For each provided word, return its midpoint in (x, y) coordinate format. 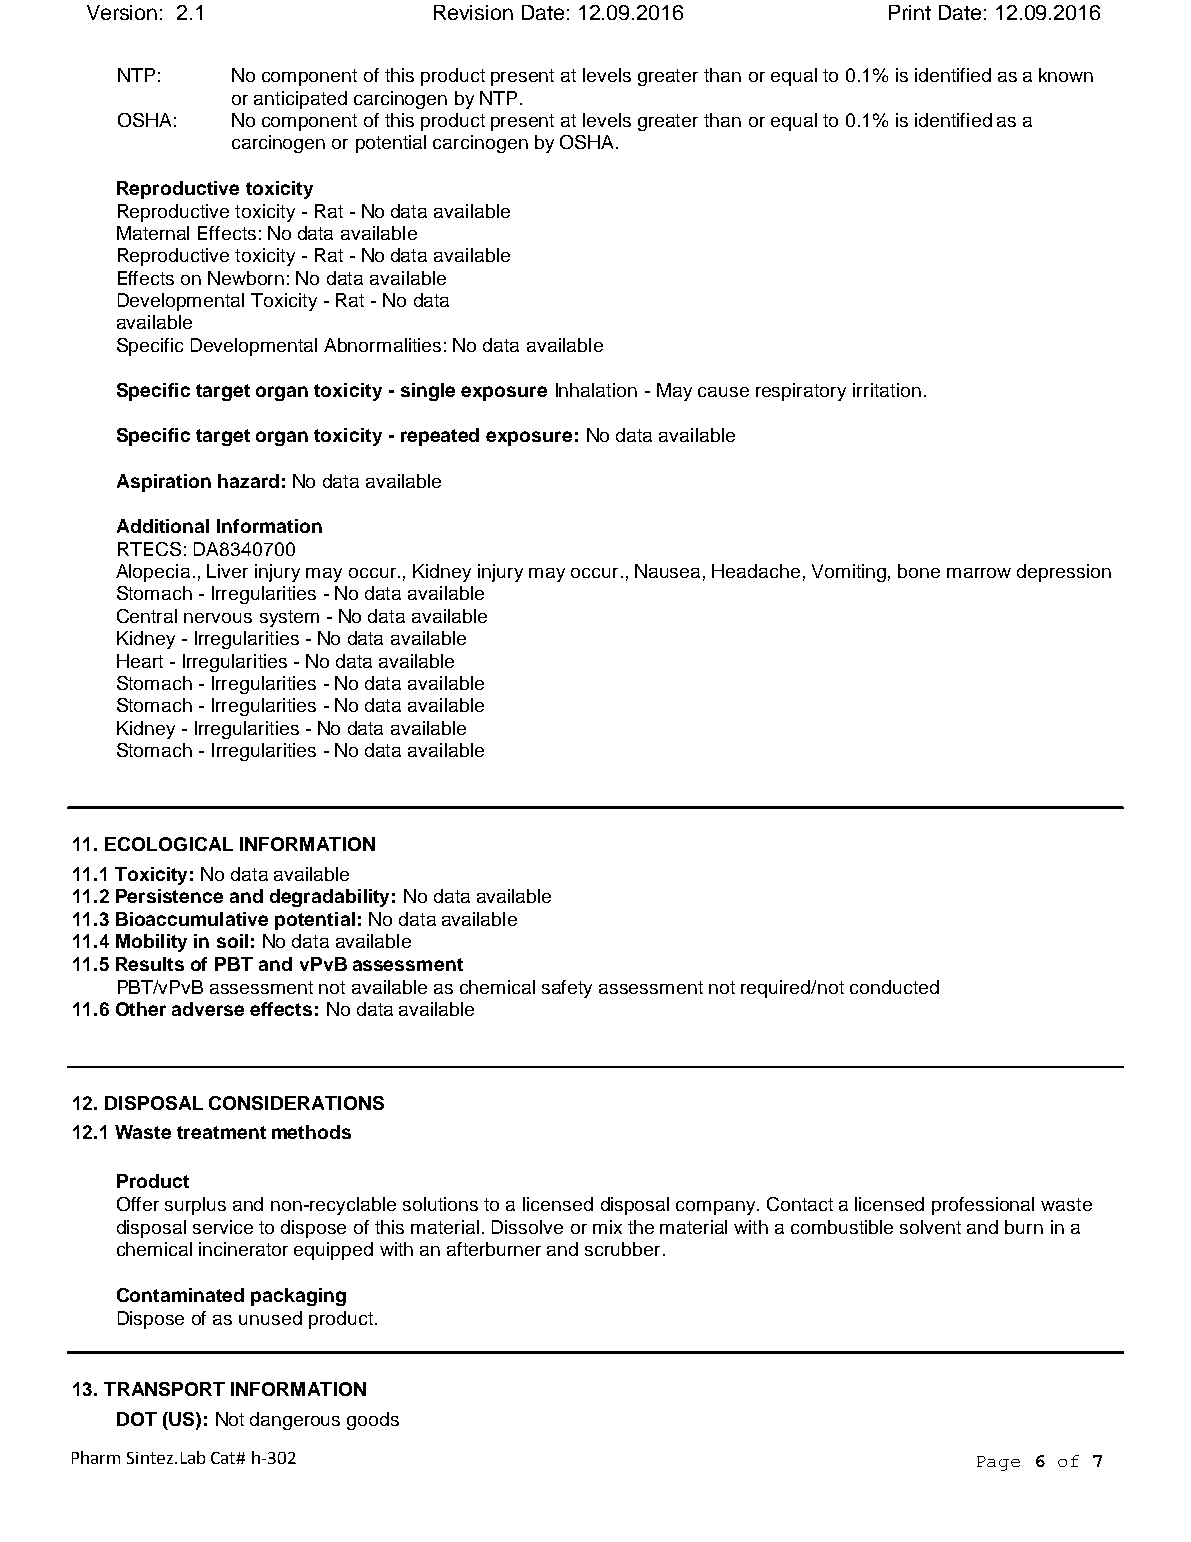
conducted (894, 987)
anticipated (300, 100)
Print (910, 12)
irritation (887, 390)
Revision (473, 12)
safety (567, 989)
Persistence (169, 896)
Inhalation (596, 390)
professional (983, 1206)
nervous (218, 618)
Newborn (246, 278)
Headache (756, 571)
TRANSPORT (164, 1389)
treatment (221, 1132)
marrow (979, 573)
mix (607, 1227)
